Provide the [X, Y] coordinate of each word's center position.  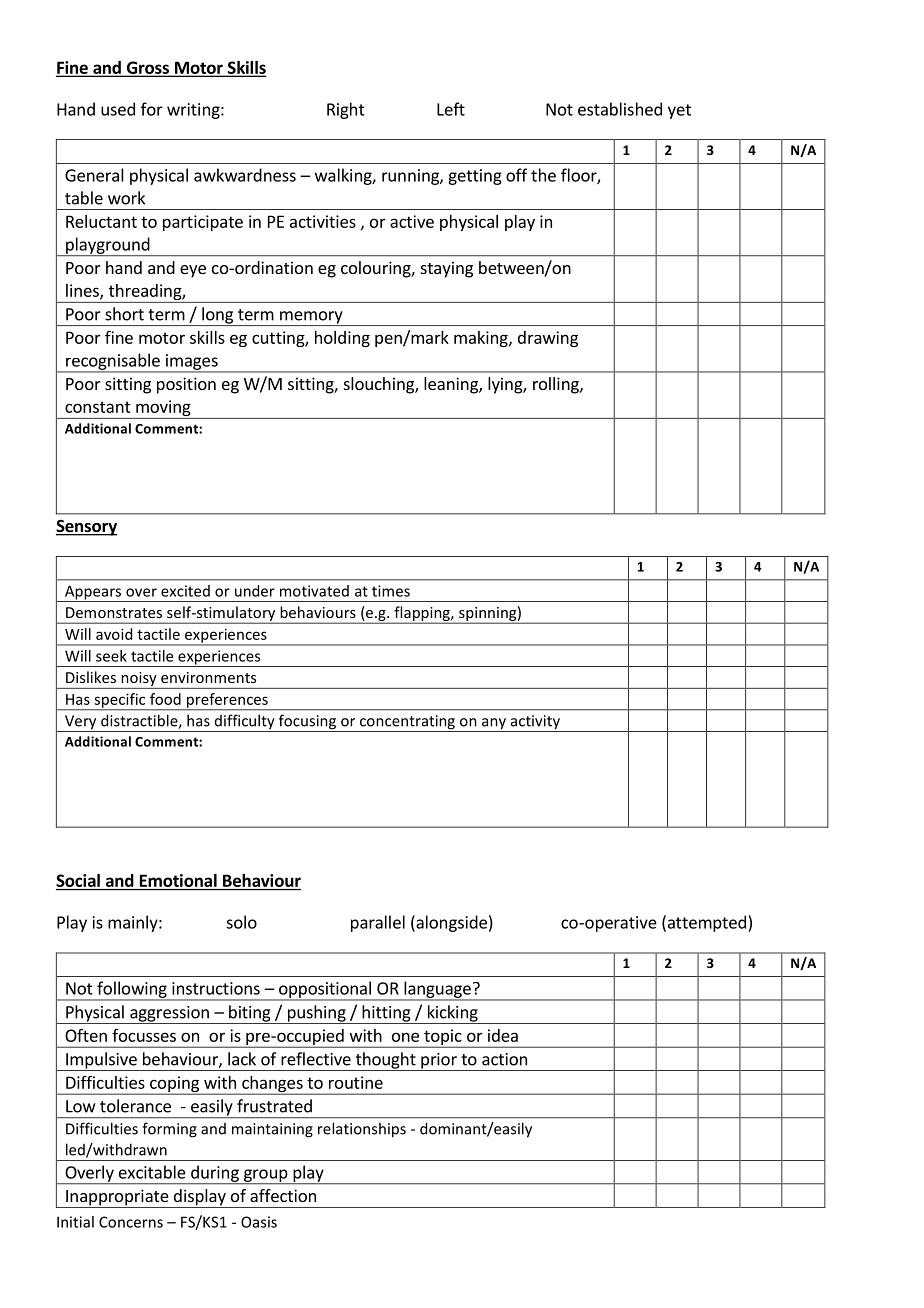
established [620, 109]
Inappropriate [117, 1198]
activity [535, 723]
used [118, 109]
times [391, 591]
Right [346, 110]
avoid [114, 634]
